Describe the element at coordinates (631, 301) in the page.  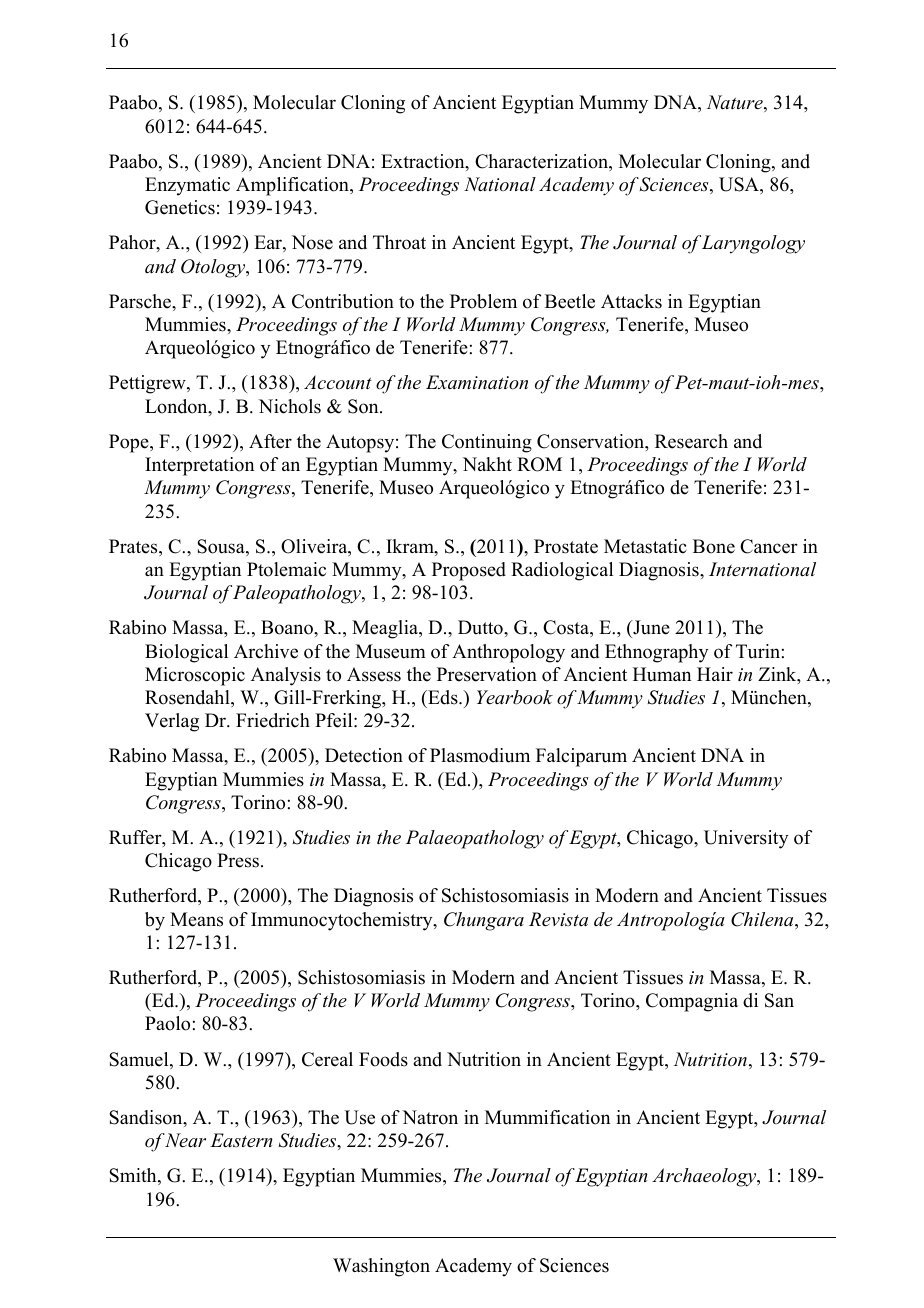
I see `Attacks` at that location.
